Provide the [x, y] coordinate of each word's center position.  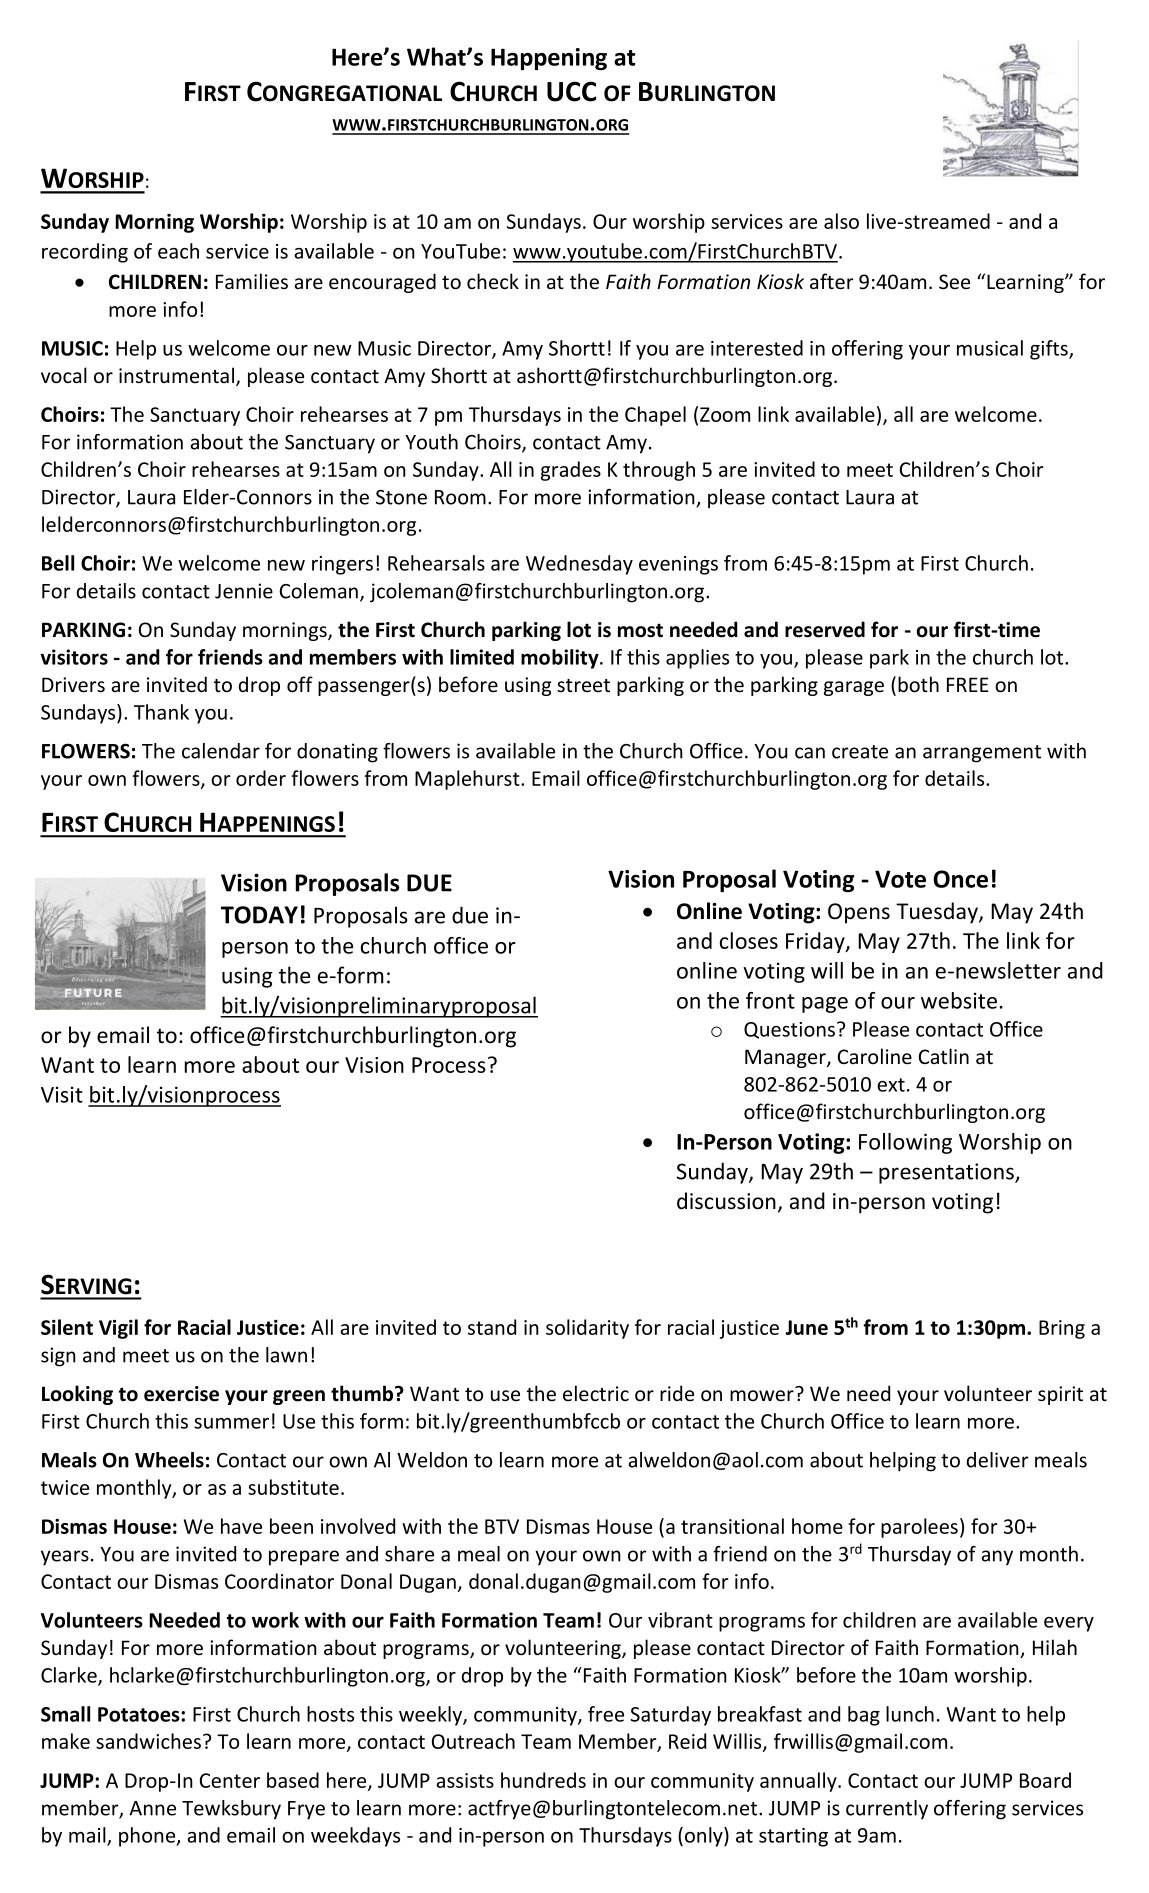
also [841, 221]
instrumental [178, 376]
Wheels [169, 1460]
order [261, 778]
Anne [152, 1808]
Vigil [118, 1329]
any [997, 1558]
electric [596, 1393]
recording [85, 253]
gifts [1050, 350]
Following [905, 1143]
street [583, 686]
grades [571, 471]
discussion [726, 1201]
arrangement [982, 754]
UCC [571, 91]
